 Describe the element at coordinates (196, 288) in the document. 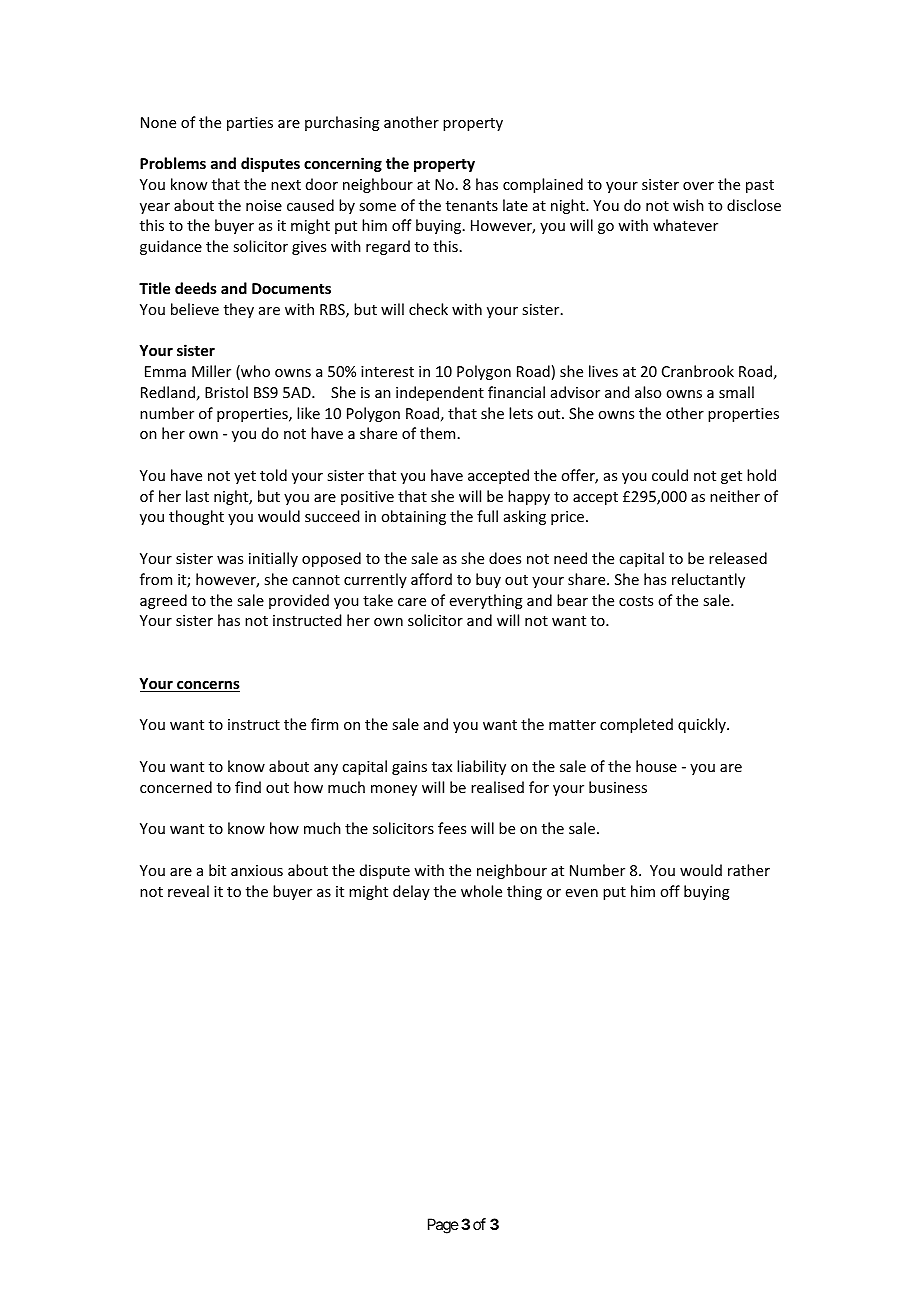

I see `deeds` at that location.
